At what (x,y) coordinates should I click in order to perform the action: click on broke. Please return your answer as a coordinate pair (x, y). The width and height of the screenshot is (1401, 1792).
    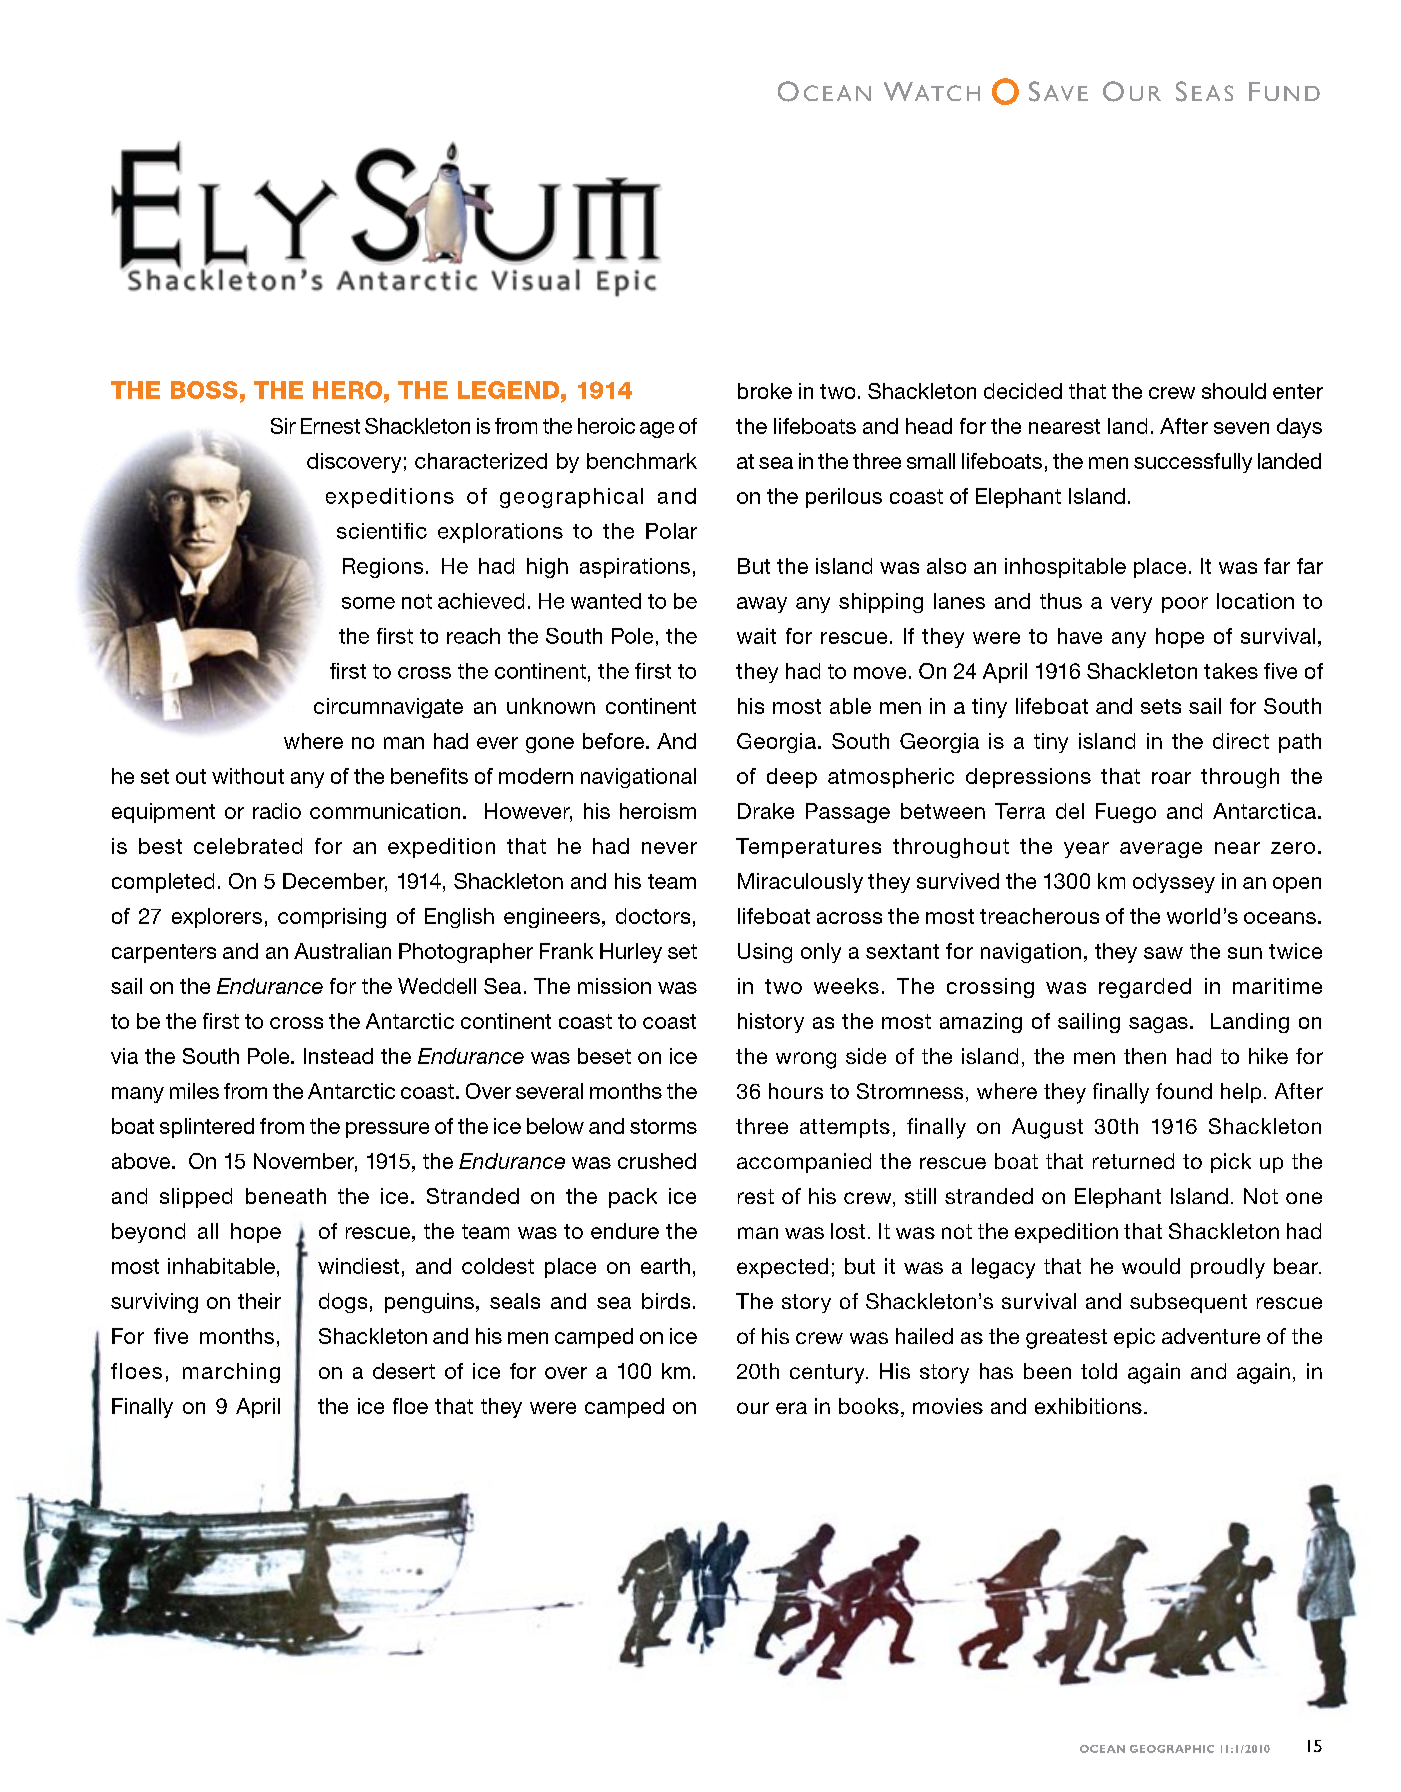
    Looking at the image, I should click on (765, 391).
